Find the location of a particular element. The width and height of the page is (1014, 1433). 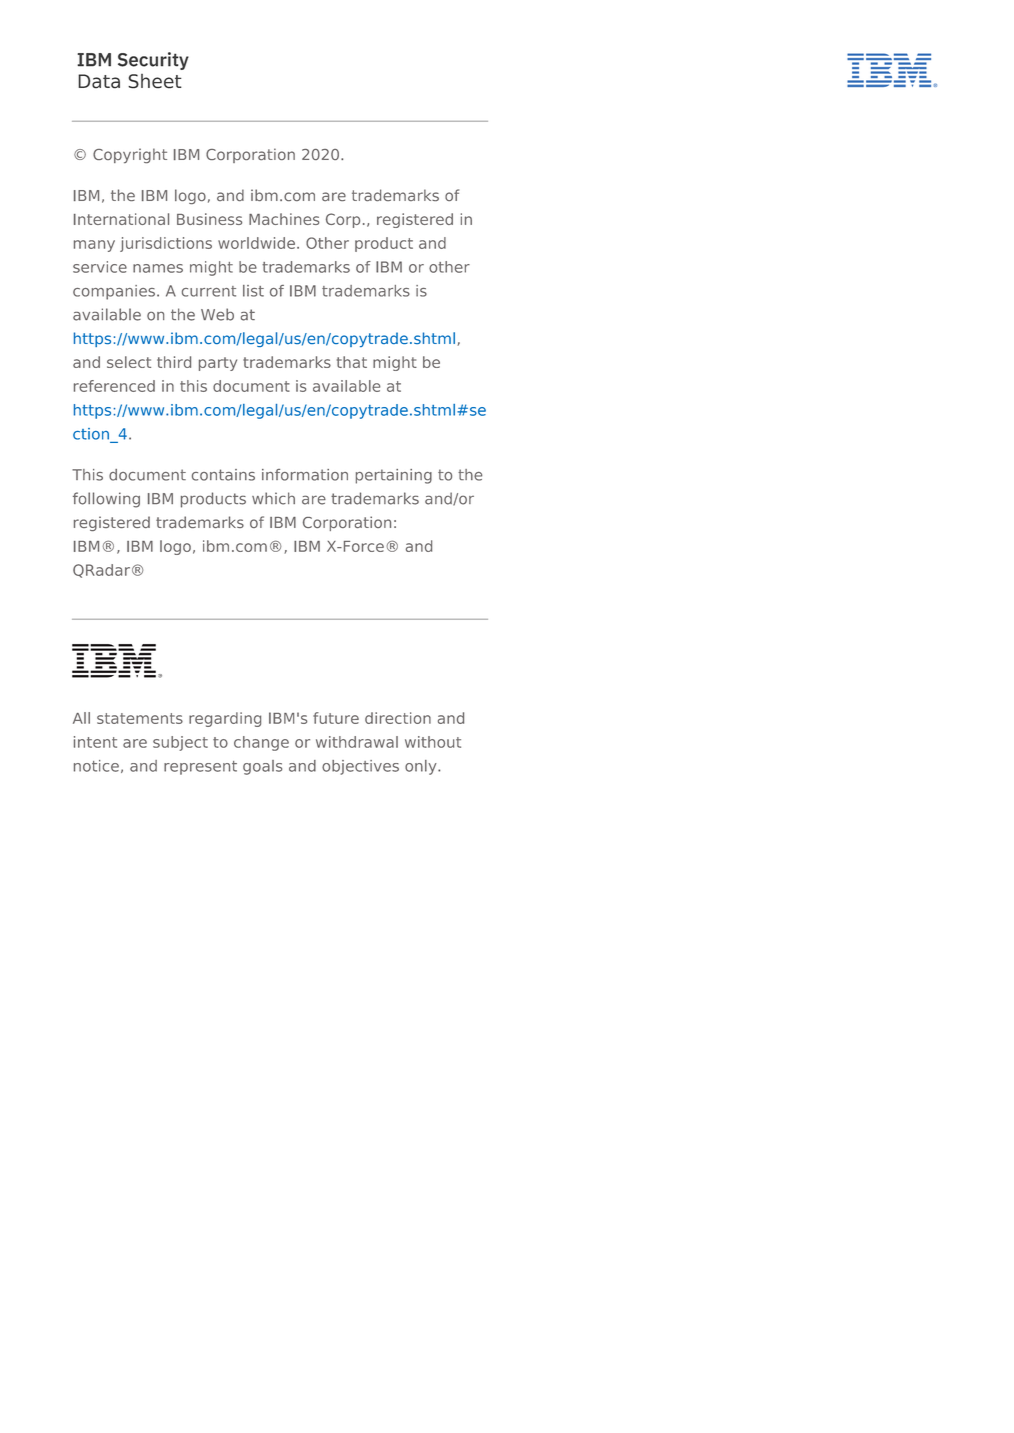

change is located at coordinates (261, 743).
